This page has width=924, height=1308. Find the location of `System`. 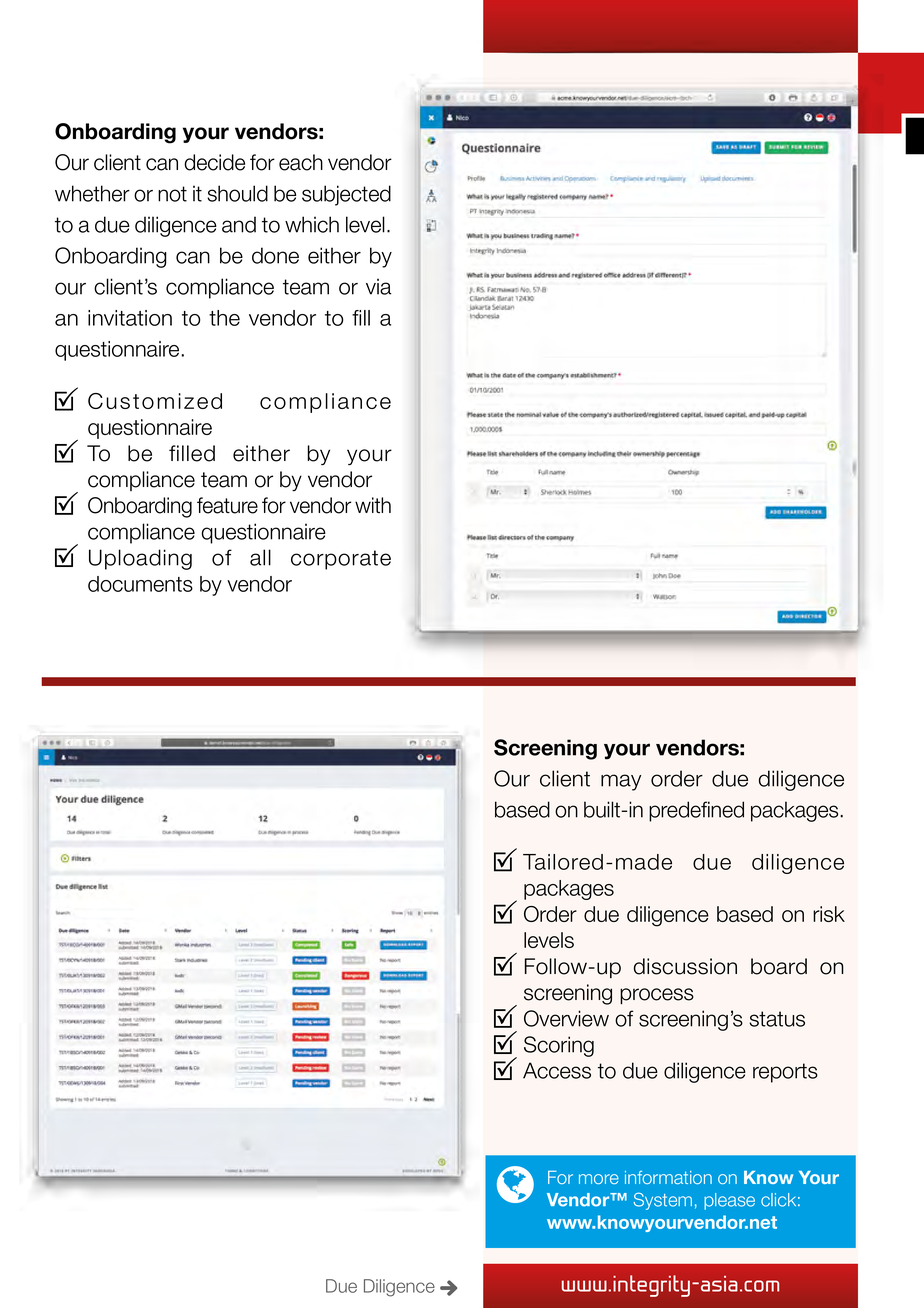

System is located at coordinates (663, 1201).
